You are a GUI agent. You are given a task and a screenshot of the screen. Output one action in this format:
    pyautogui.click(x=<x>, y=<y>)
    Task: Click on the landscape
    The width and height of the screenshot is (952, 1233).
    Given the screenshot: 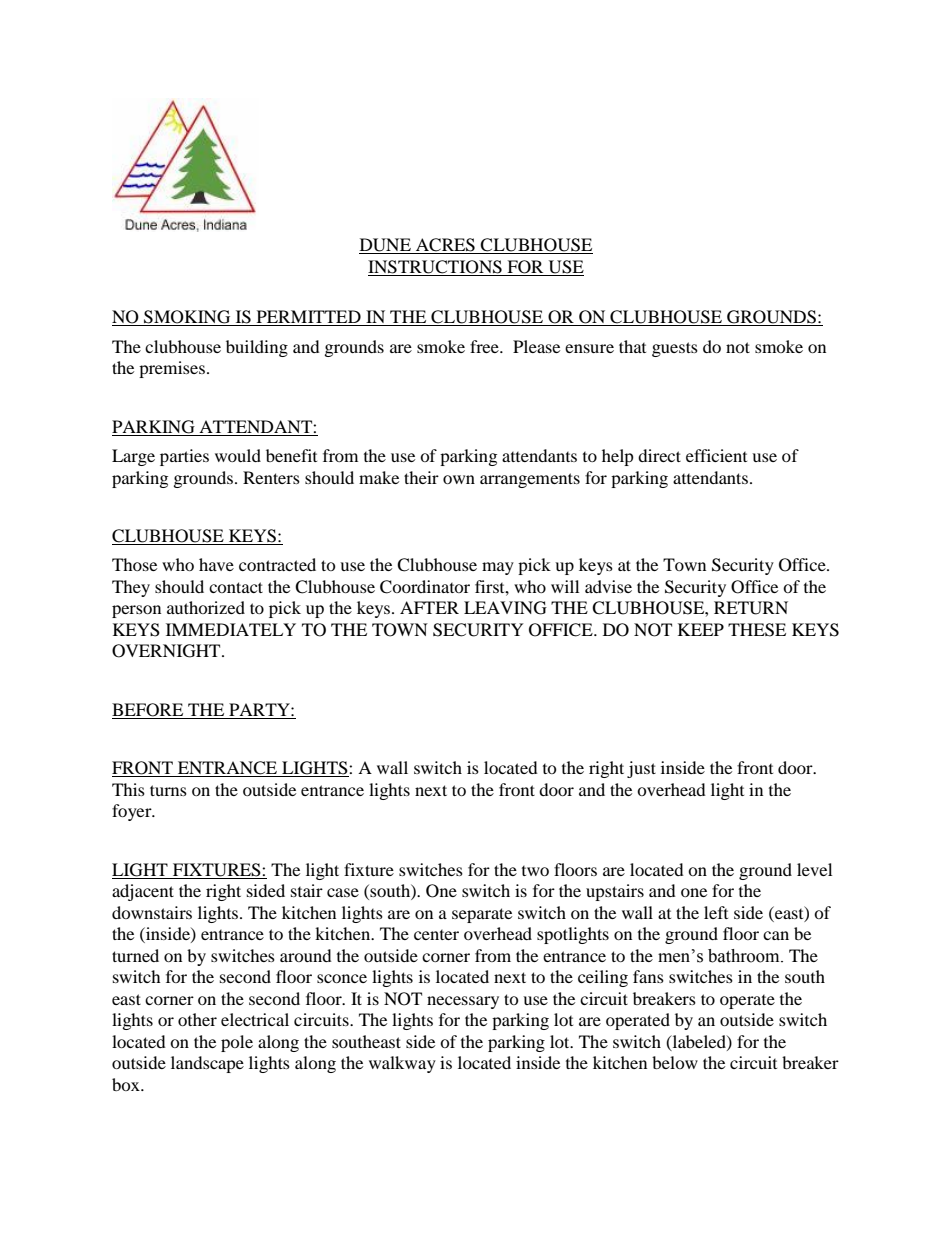 What is the action you would take?
    pyautogui.click(x=207, y=1064)
